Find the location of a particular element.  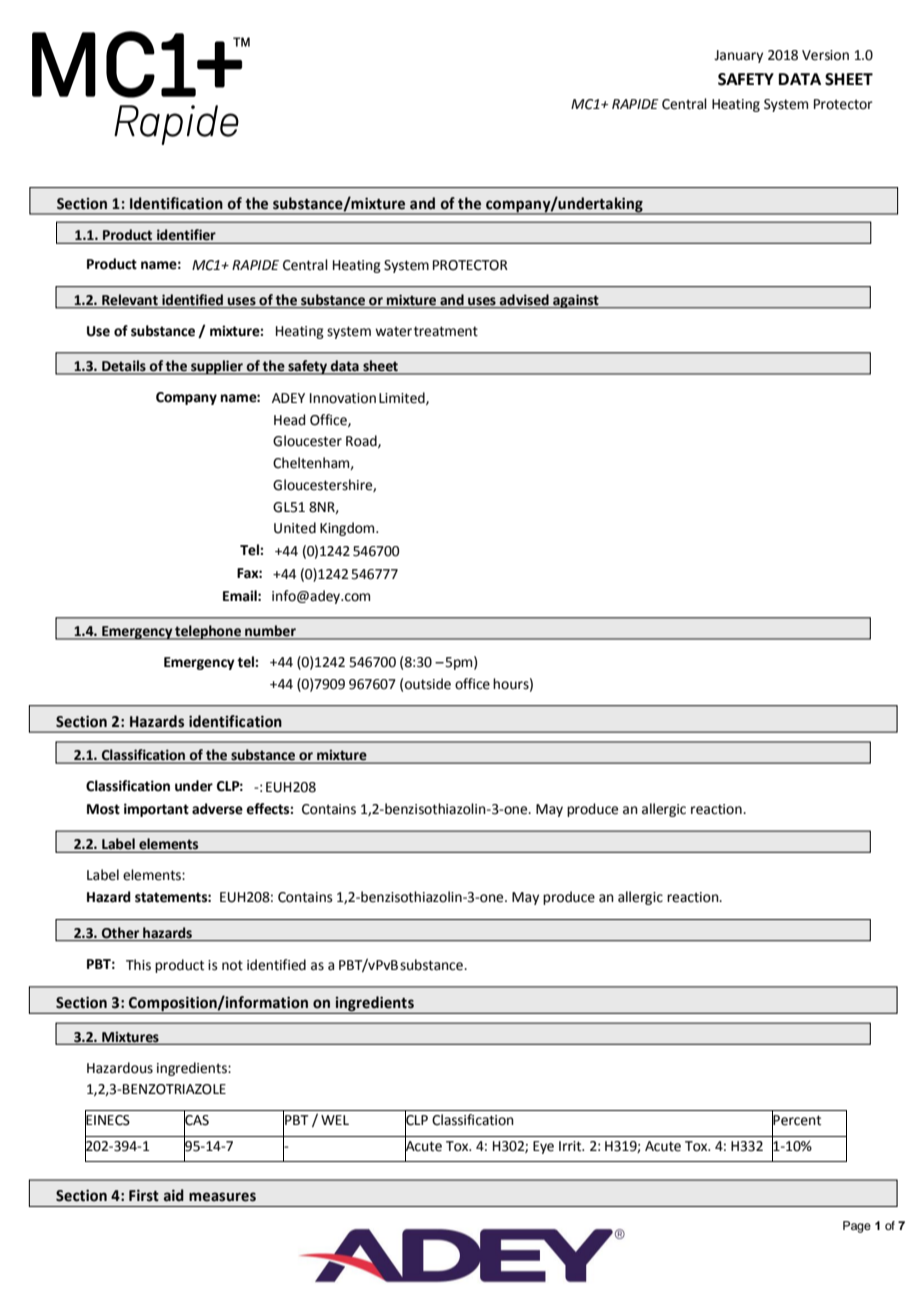

outside is located at coordinates (428, 684).
